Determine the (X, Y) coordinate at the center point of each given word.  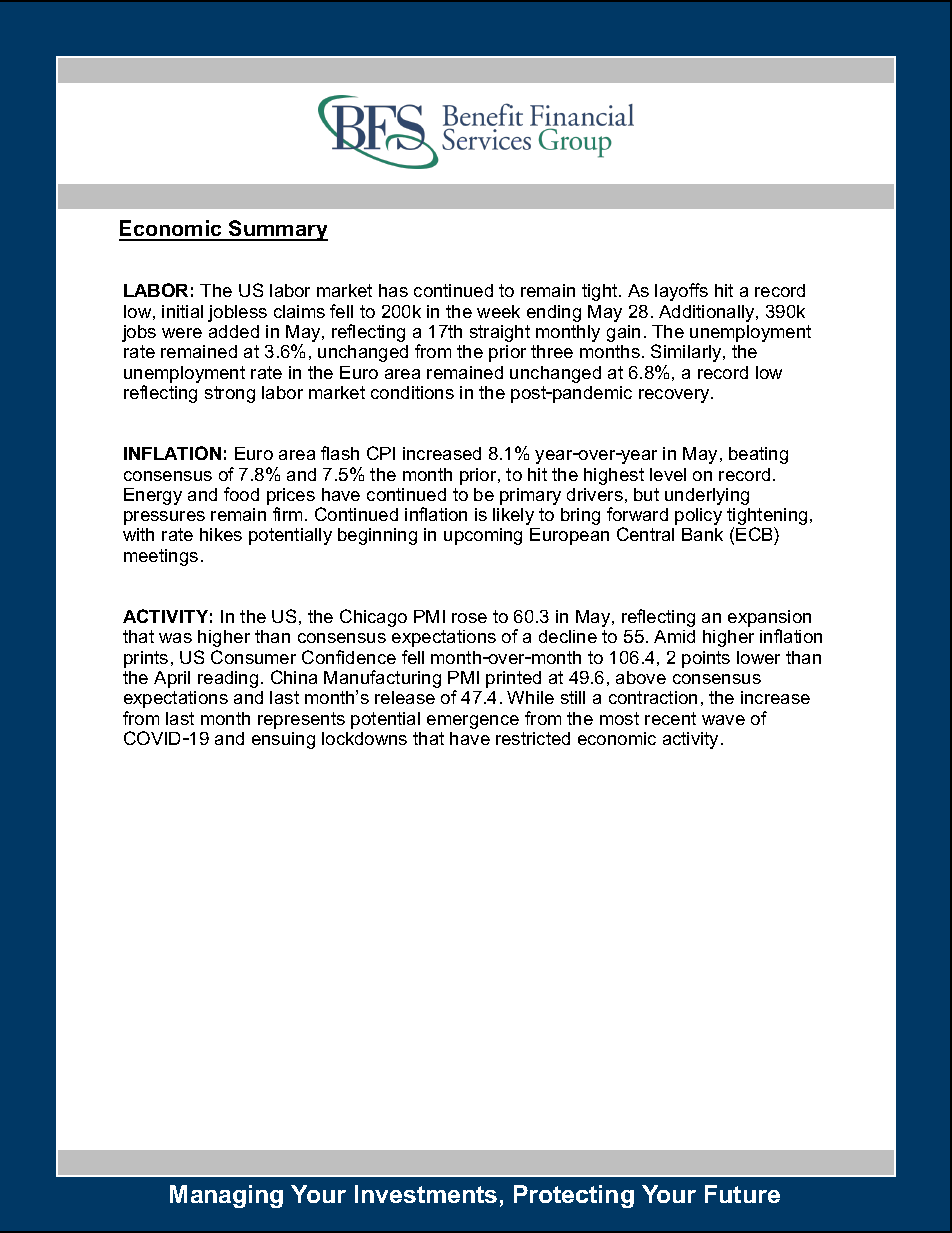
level (668, 474)
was (175, 638)
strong (230, 394)
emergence (473, 722)
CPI (381, 453)
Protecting (574, 1196)
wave (723, 720)
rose (469, 618)
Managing (226, 1196)
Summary (277, 230)
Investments (426, 1194)
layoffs (681, 292)
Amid (674, 636)
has (393, 290)
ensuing (283, 740)
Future (742, 1194)
